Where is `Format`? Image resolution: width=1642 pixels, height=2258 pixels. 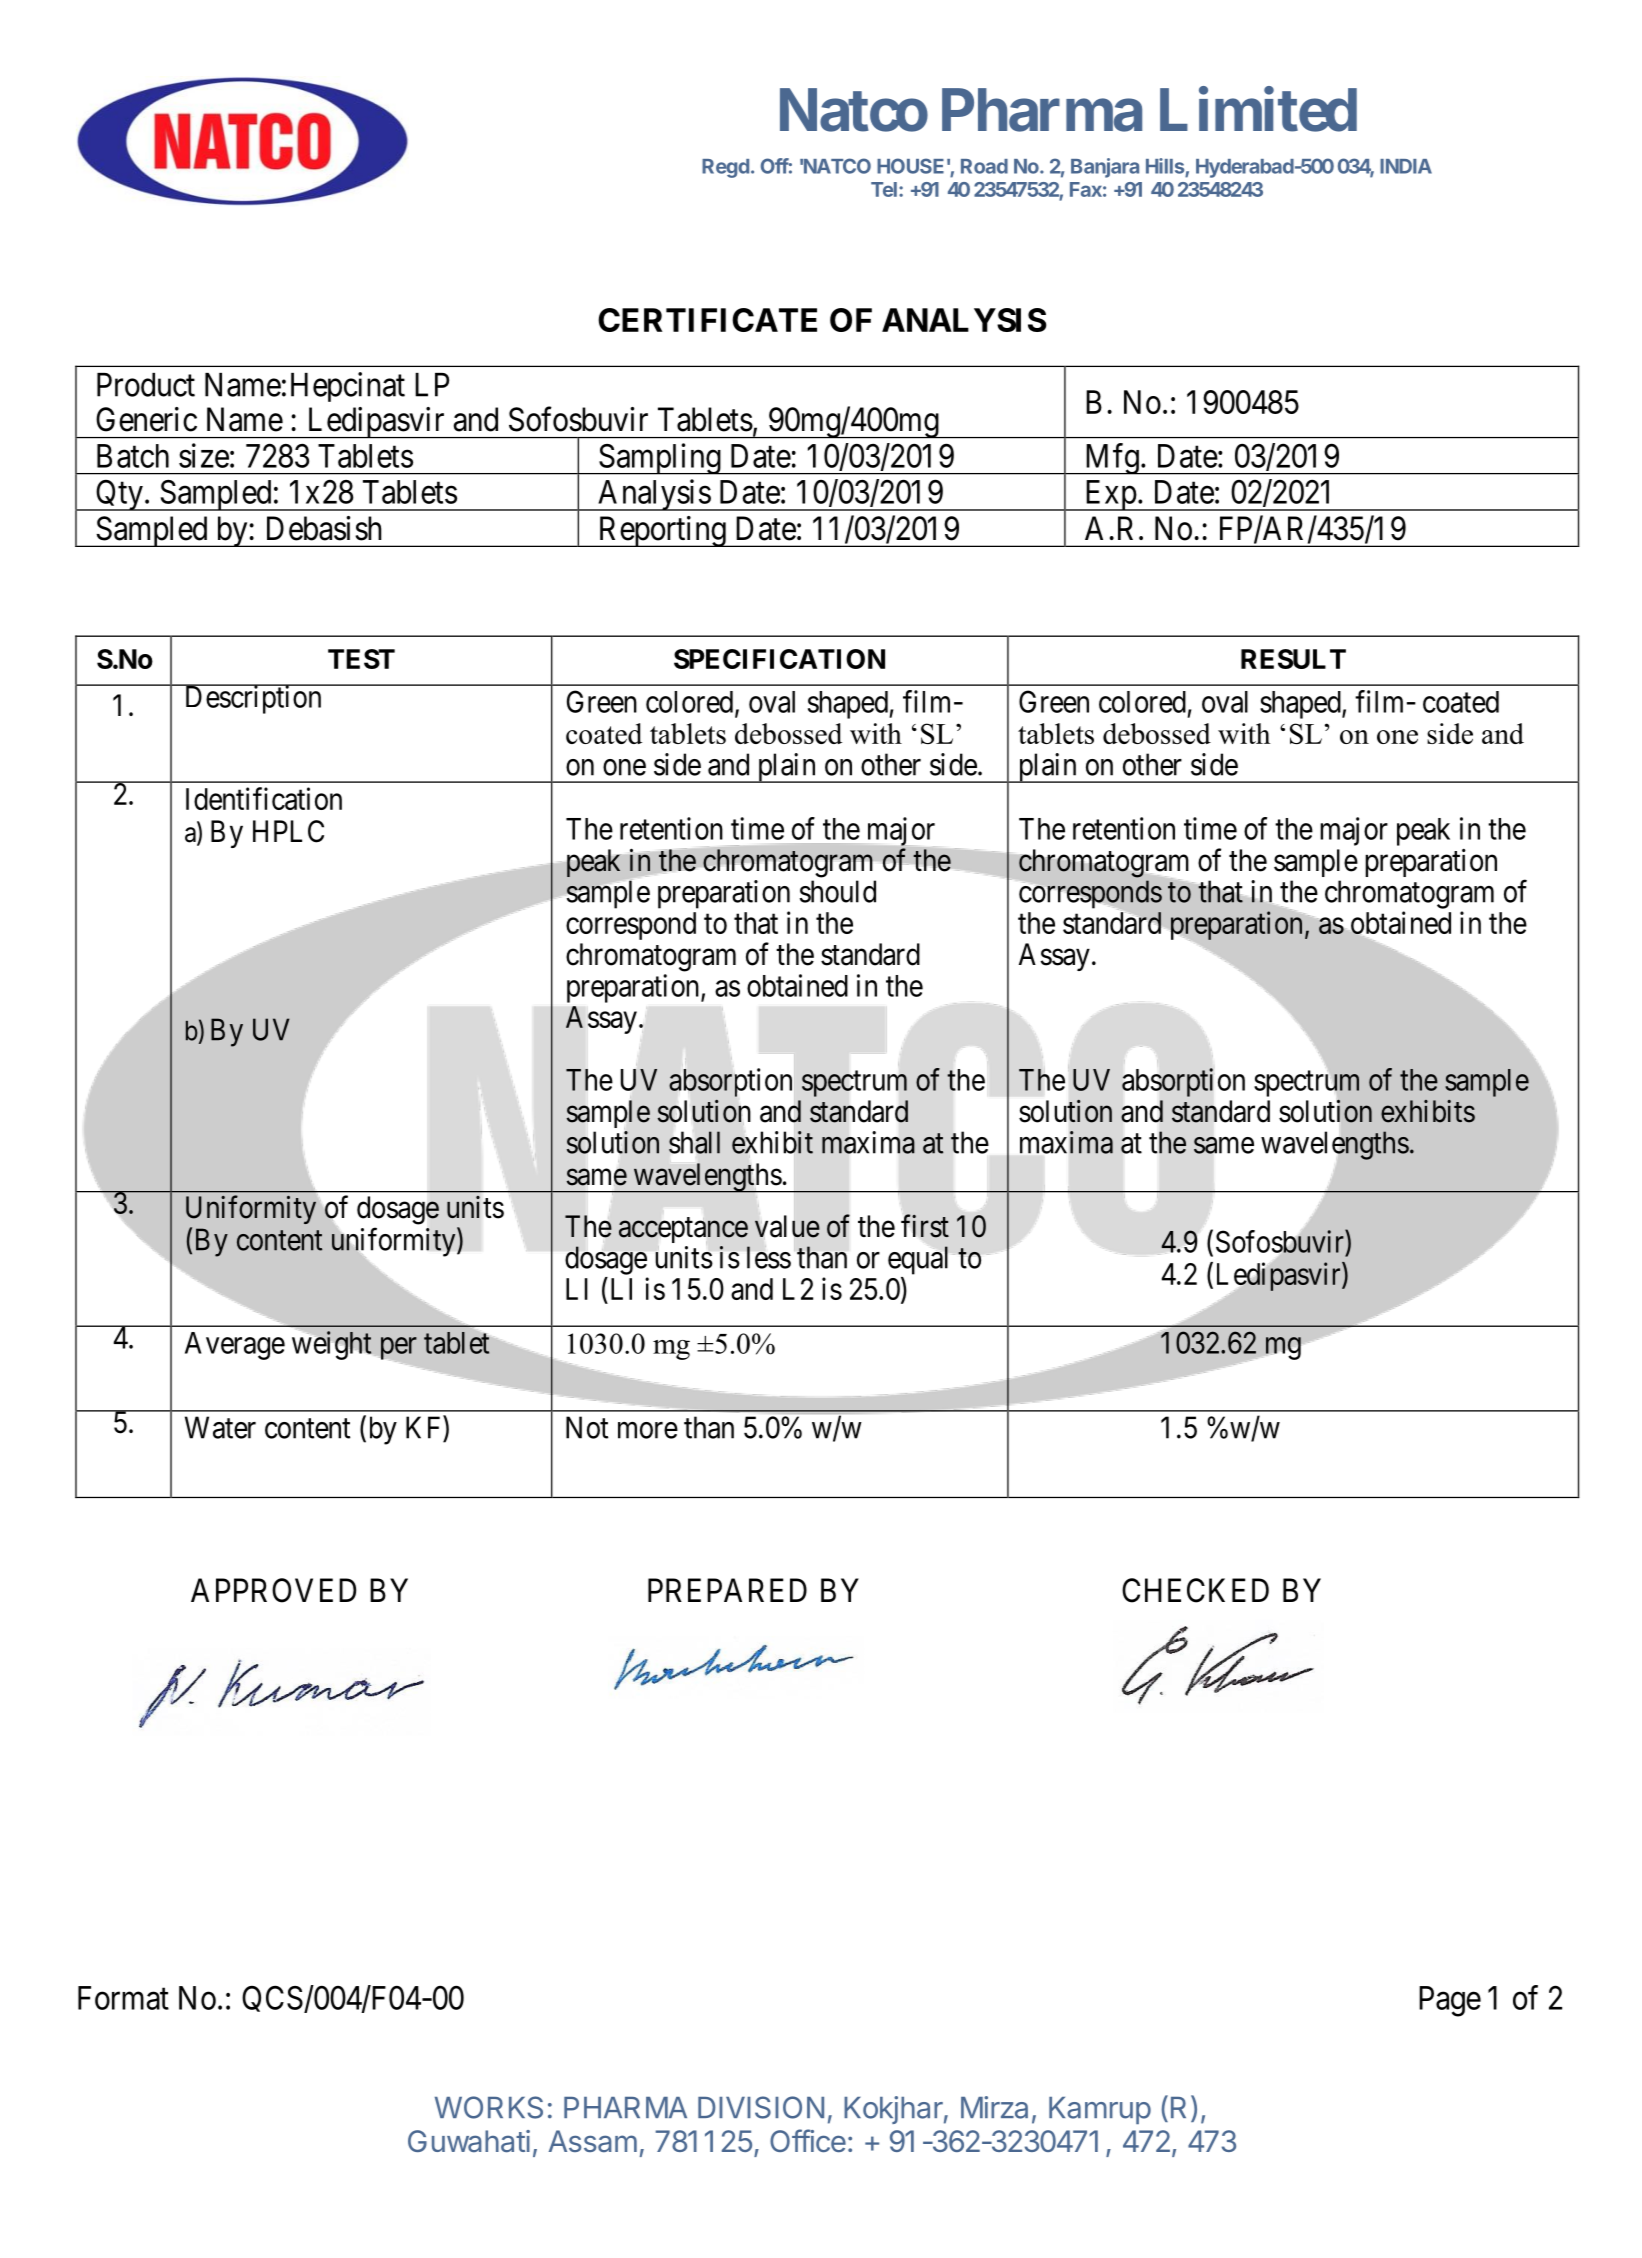 Format is located at coordinates (123, 1998).
